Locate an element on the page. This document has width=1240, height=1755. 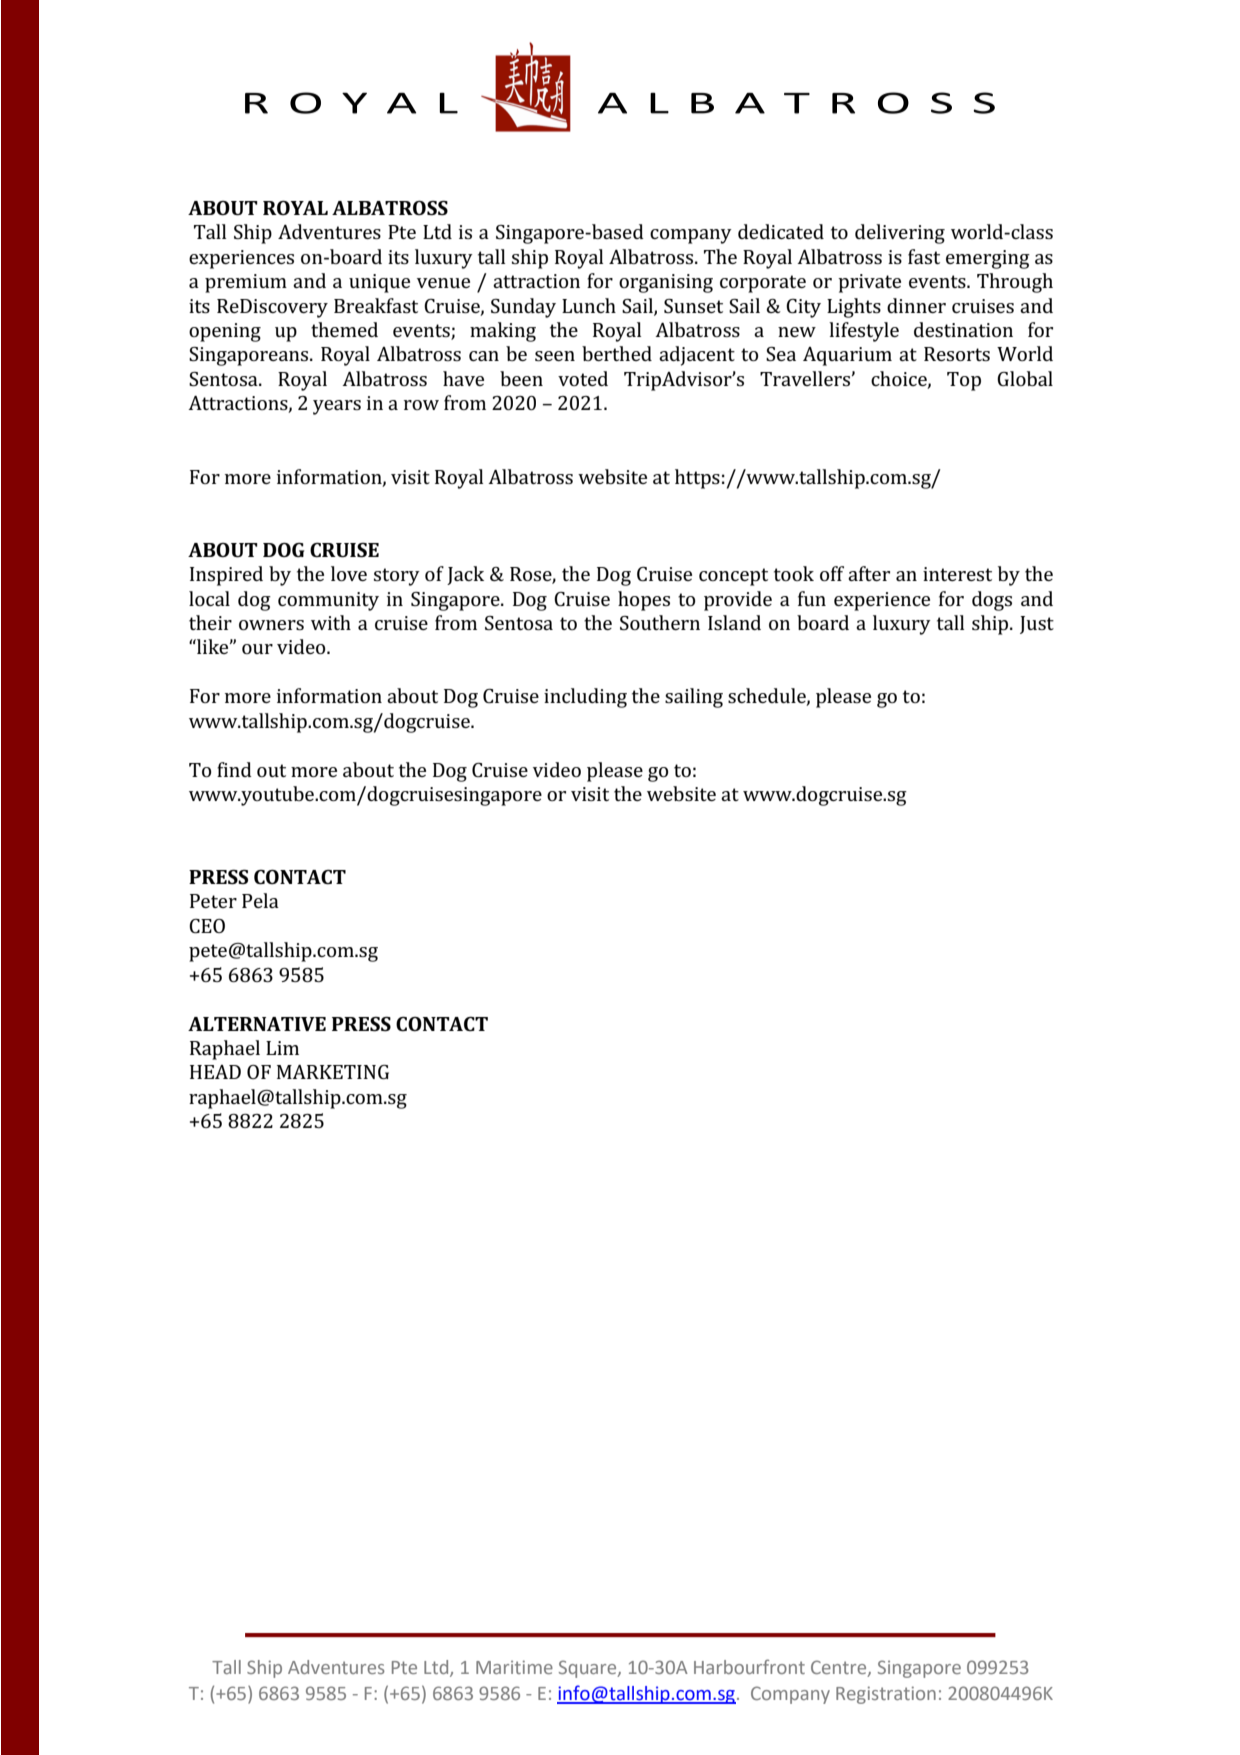
with is located at coordinates (331, 622).
